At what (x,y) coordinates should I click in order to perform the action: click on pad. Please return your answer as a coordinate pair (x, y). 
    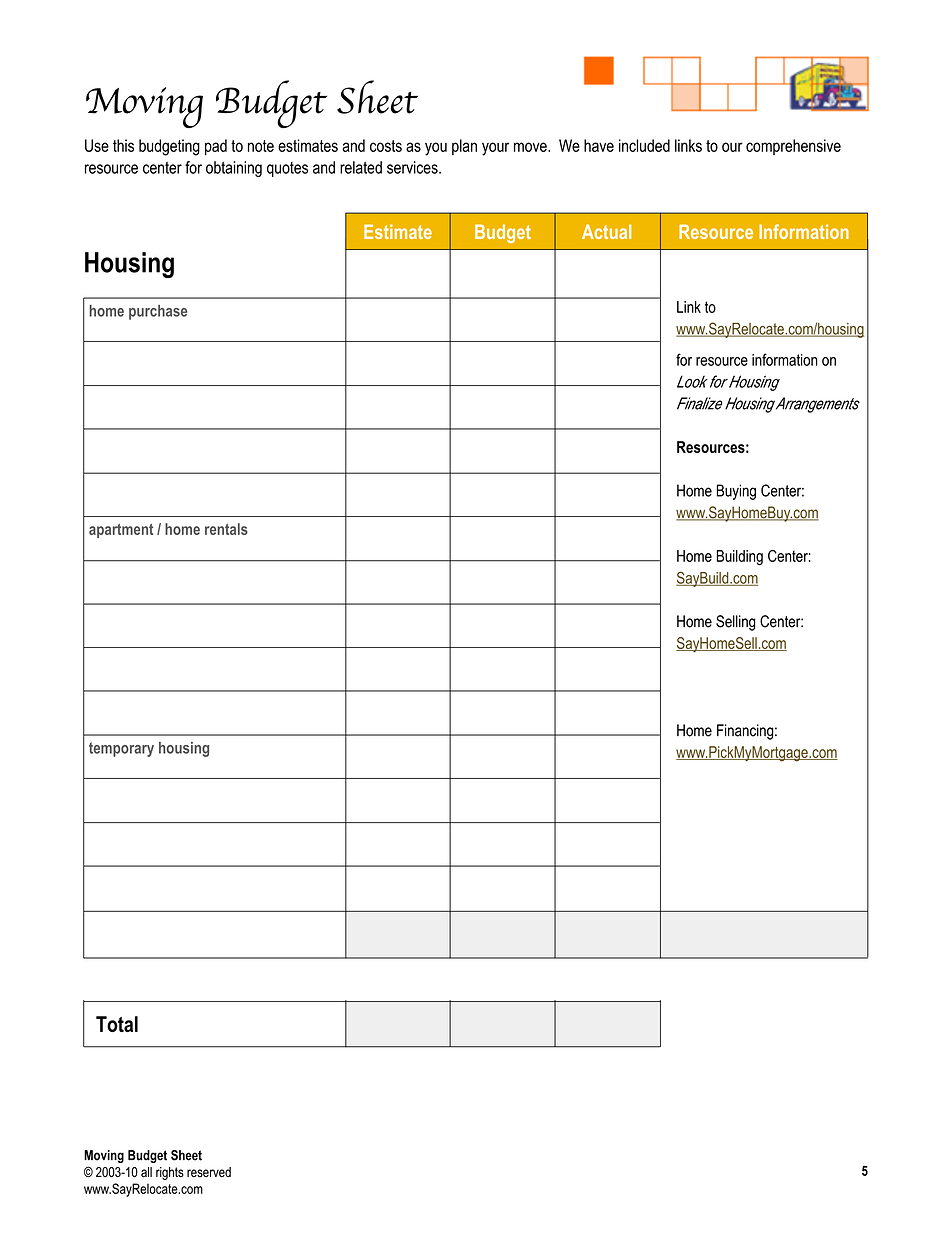
    Looking at the image, I should click on (216, 147).
